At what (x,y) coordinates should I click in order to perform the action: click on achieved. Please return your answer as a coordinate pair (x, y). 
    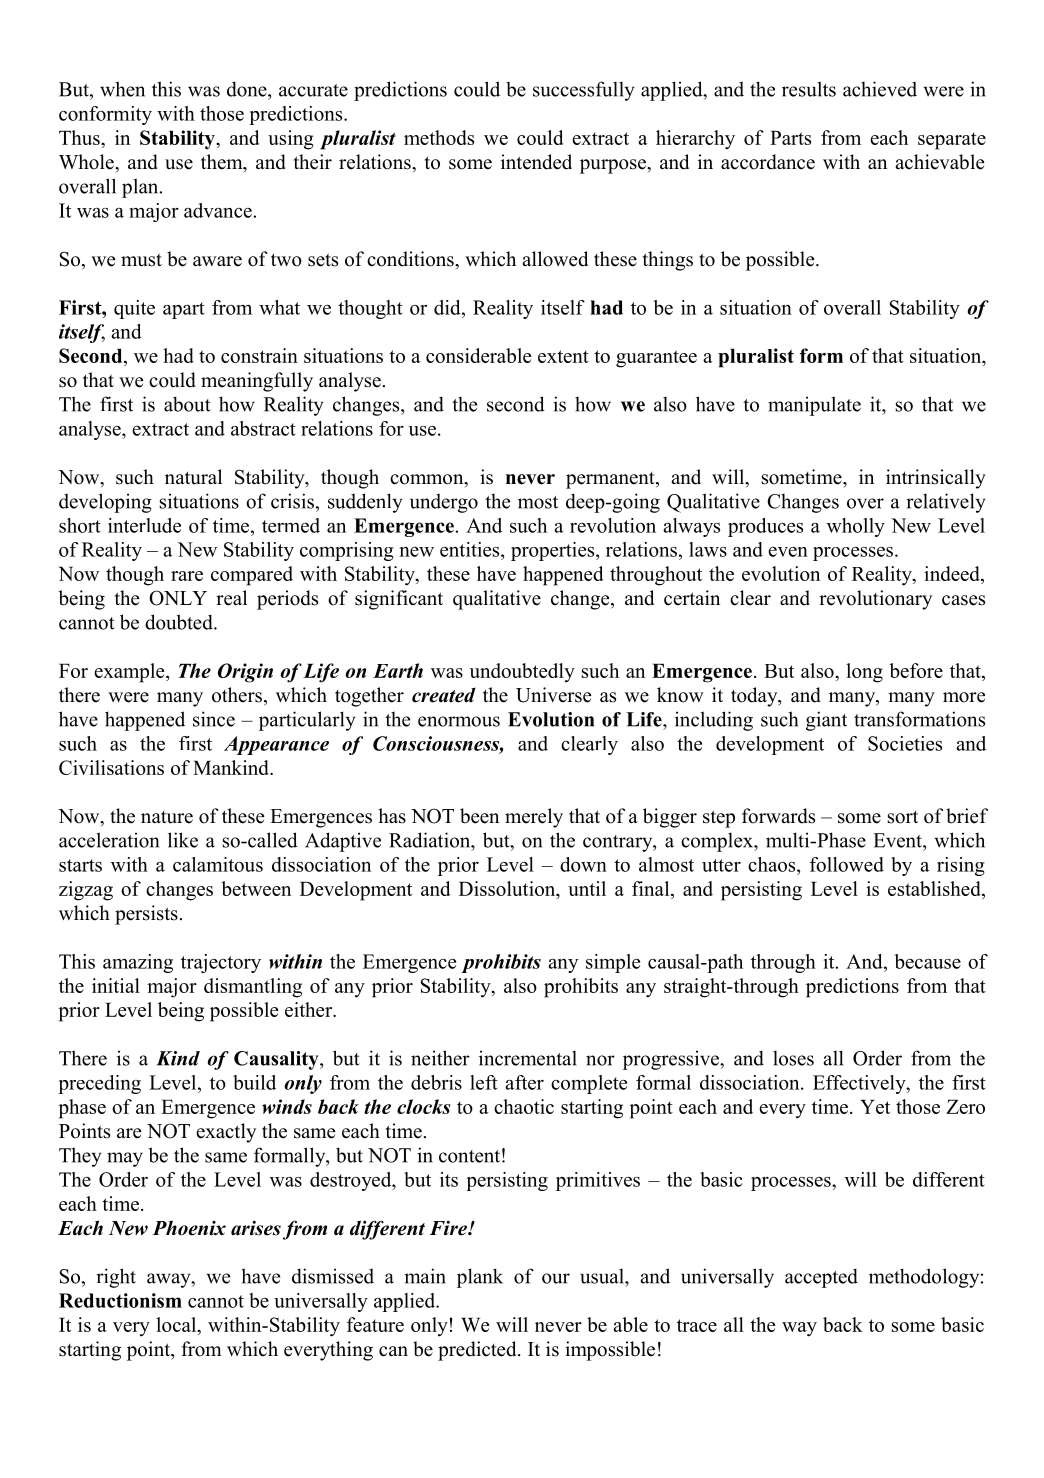
    Looking at the image, I should click on (880, 89).
